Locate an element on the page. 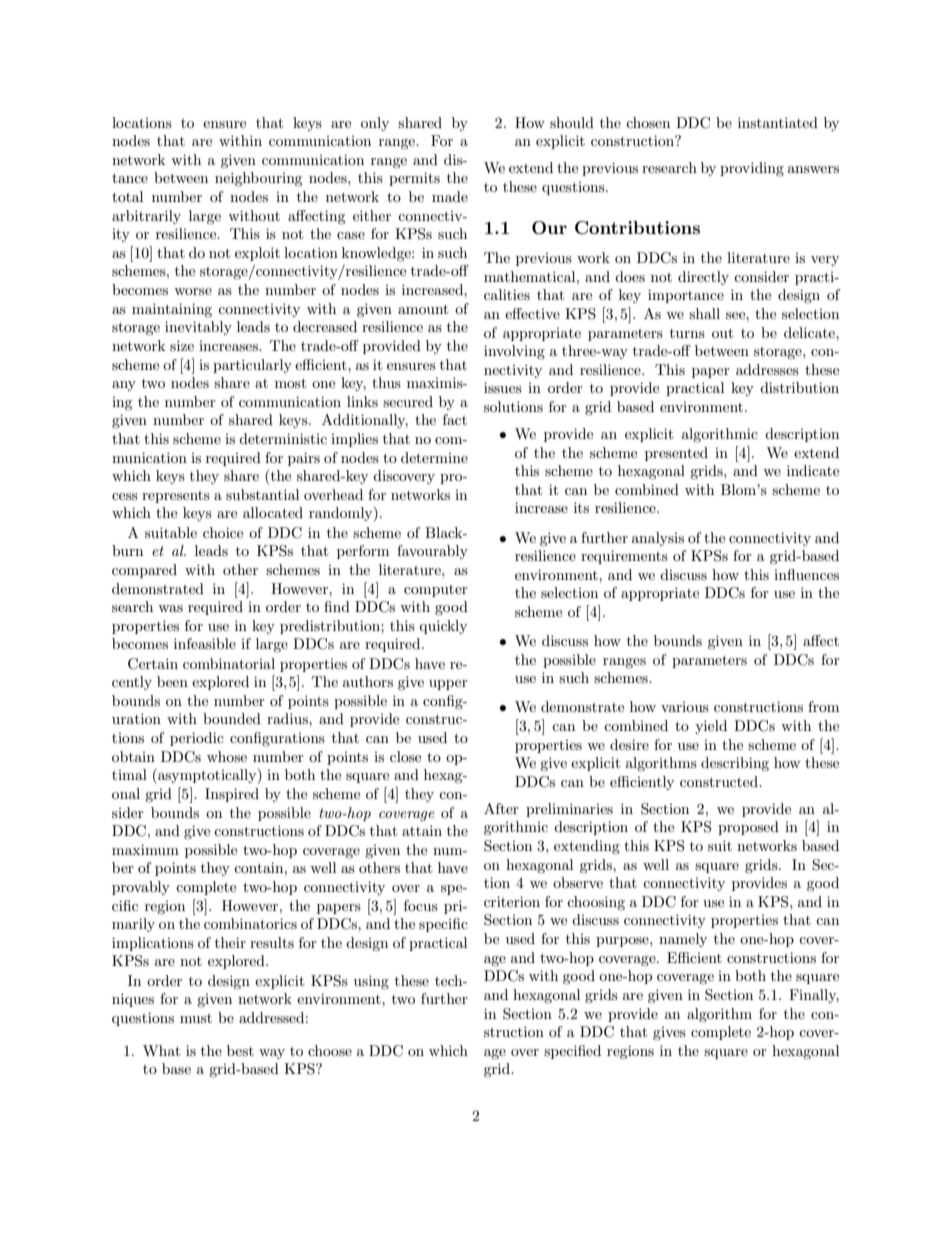  was is located at coordinates (170, 608).
